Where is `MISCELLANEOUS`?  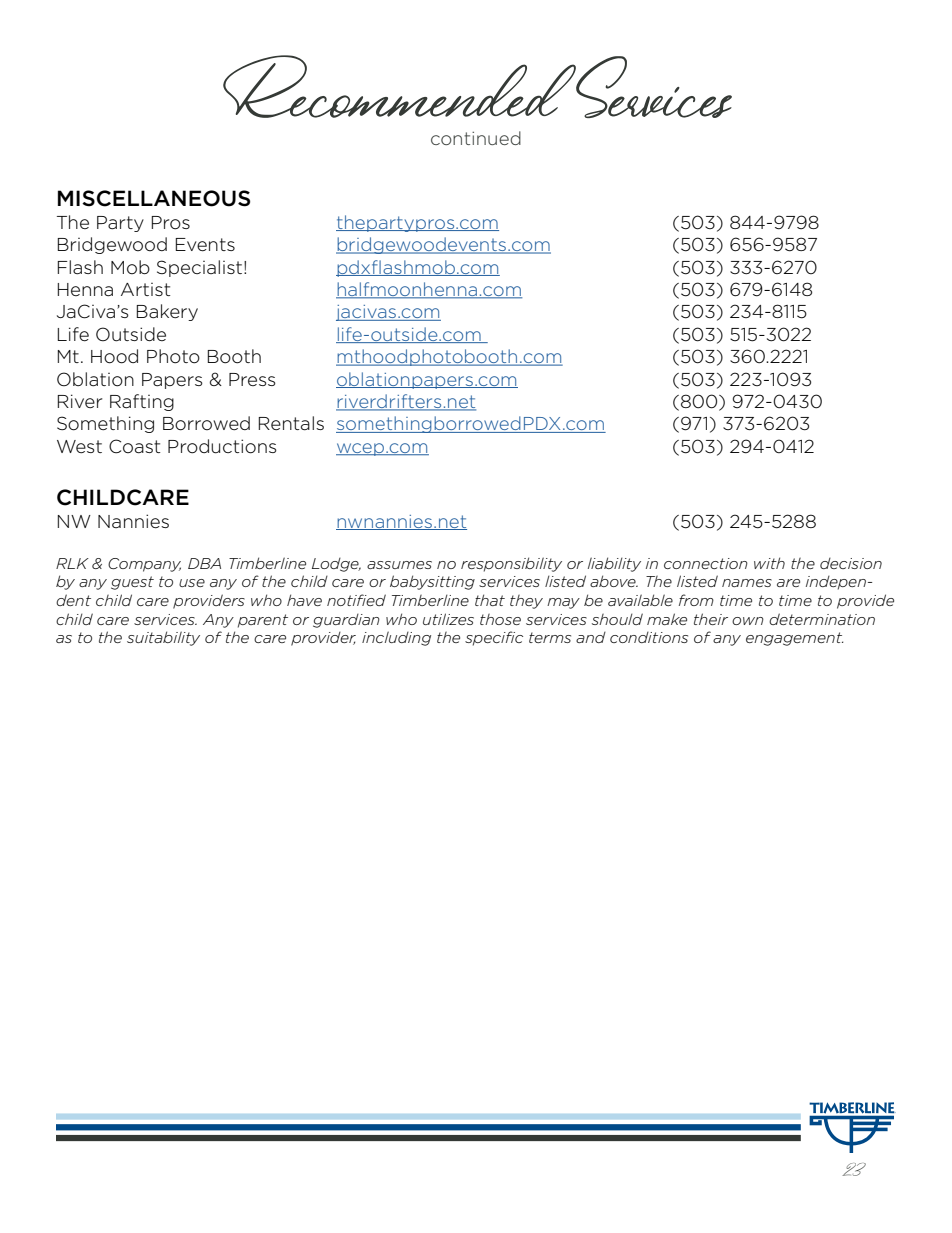 MISCELLANEOUS is located at coordinates (154, 198).
